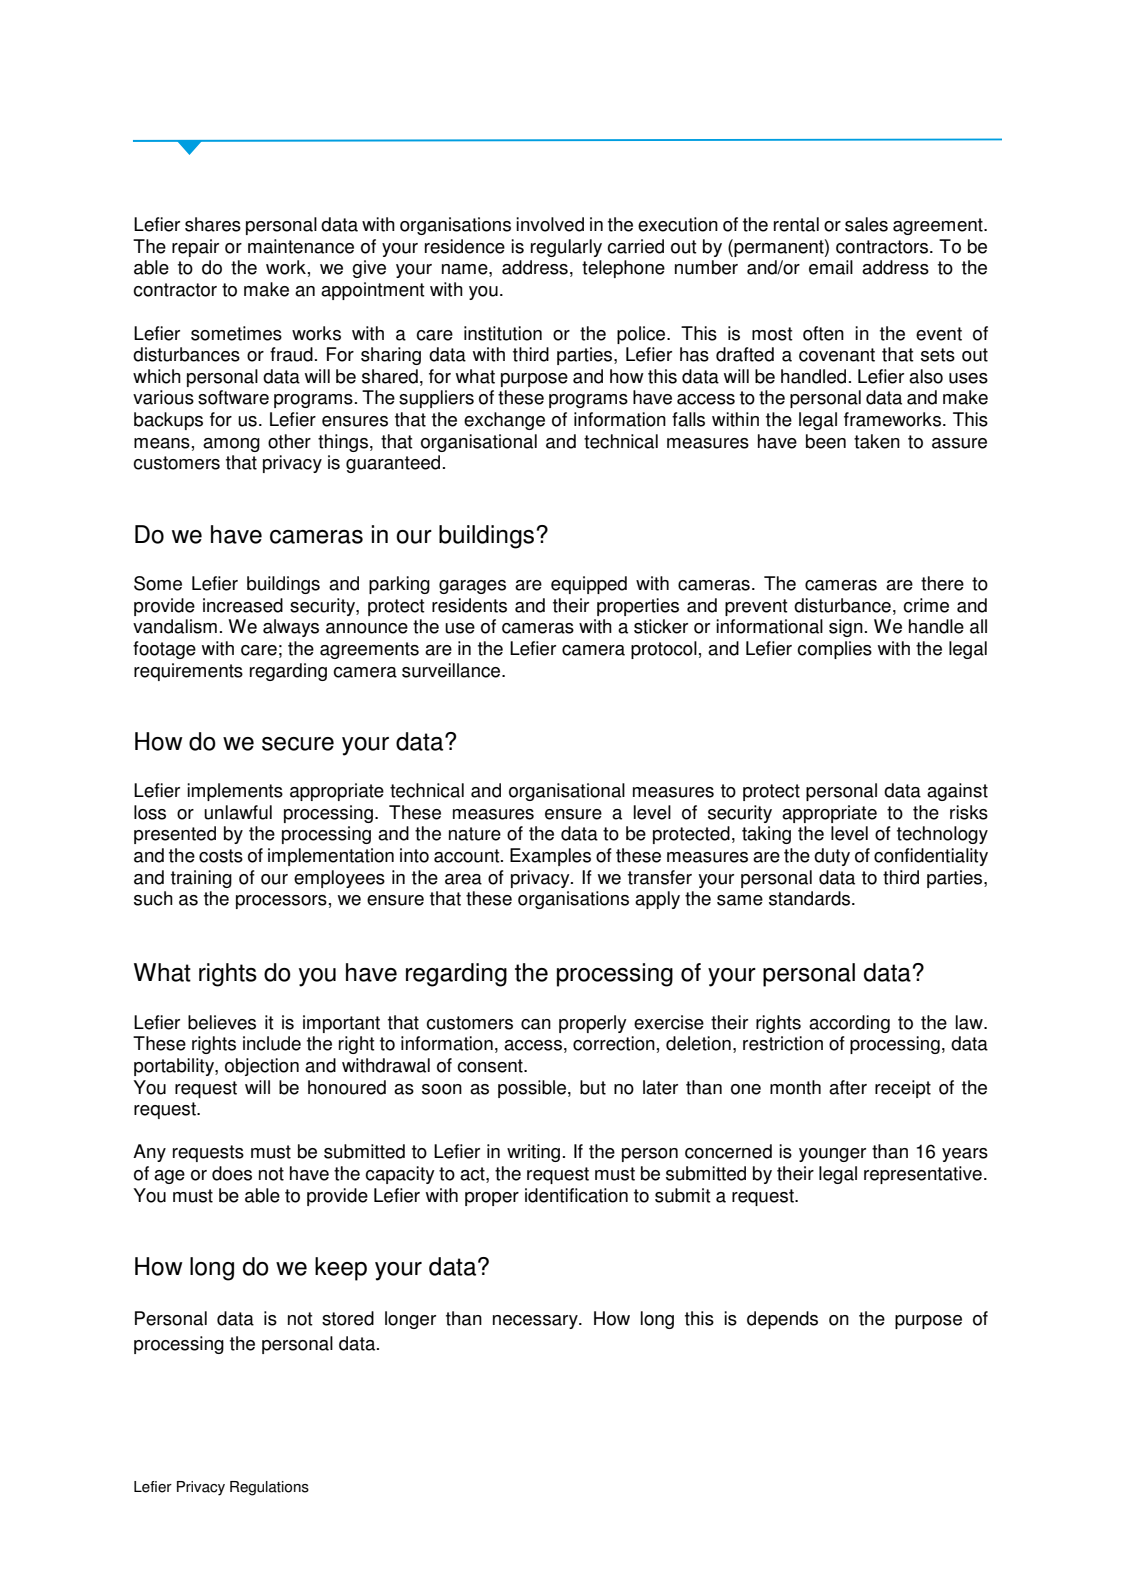 Image resolution: width=1121 pixels, height=1586 pixels. What do you see at coordinates (536, 1024) in the screenshot?
I see `can` at bounding box center [536, 1024].
